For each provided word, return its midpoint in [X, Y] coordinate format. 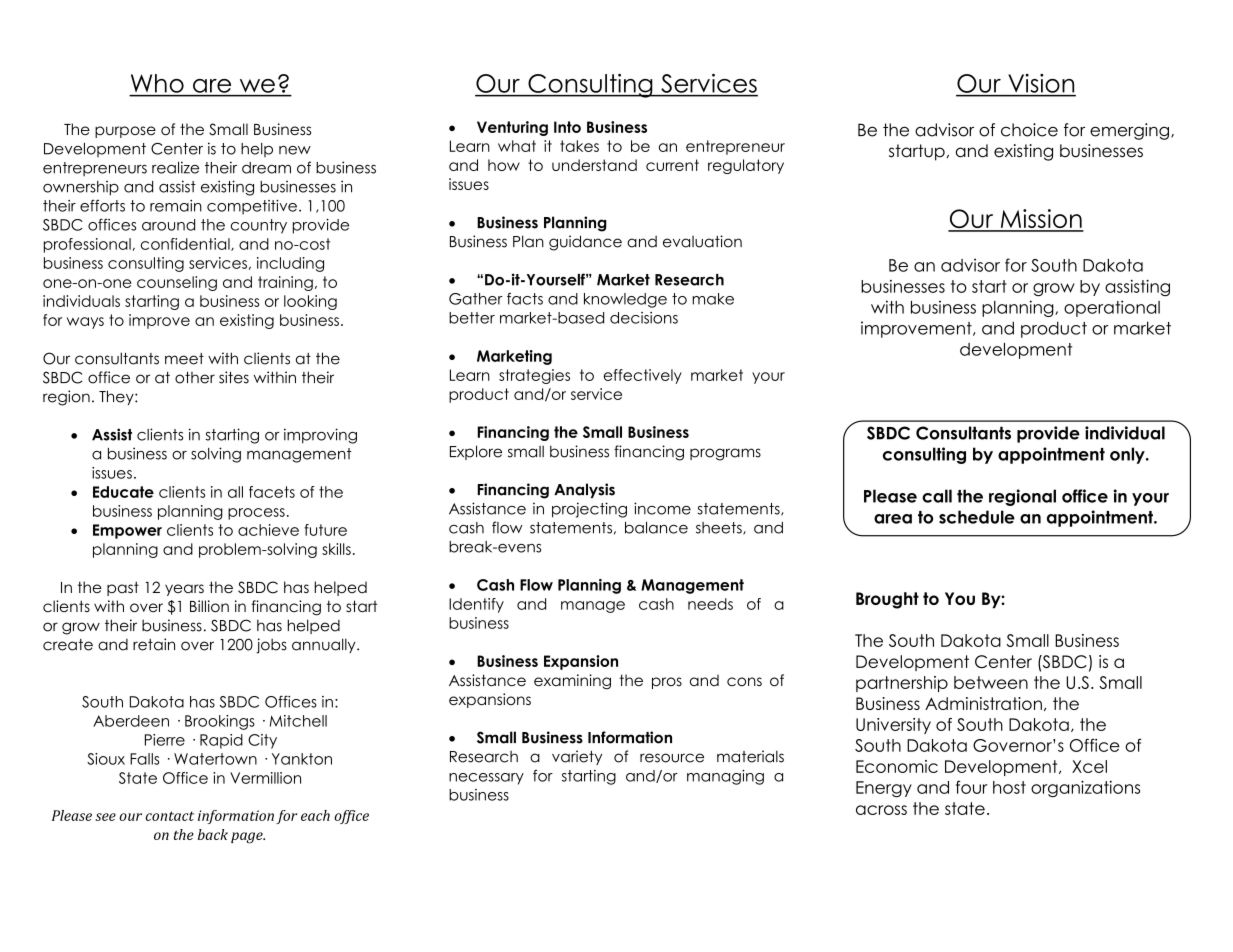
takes [579, 146]
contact [169, 816]
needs [710, 604]
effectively [643, 376]
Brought [887, 600]
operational [1112, 308]
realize [175, 167]
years [184, 590]
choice [1029, 130]
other [195, 378]
